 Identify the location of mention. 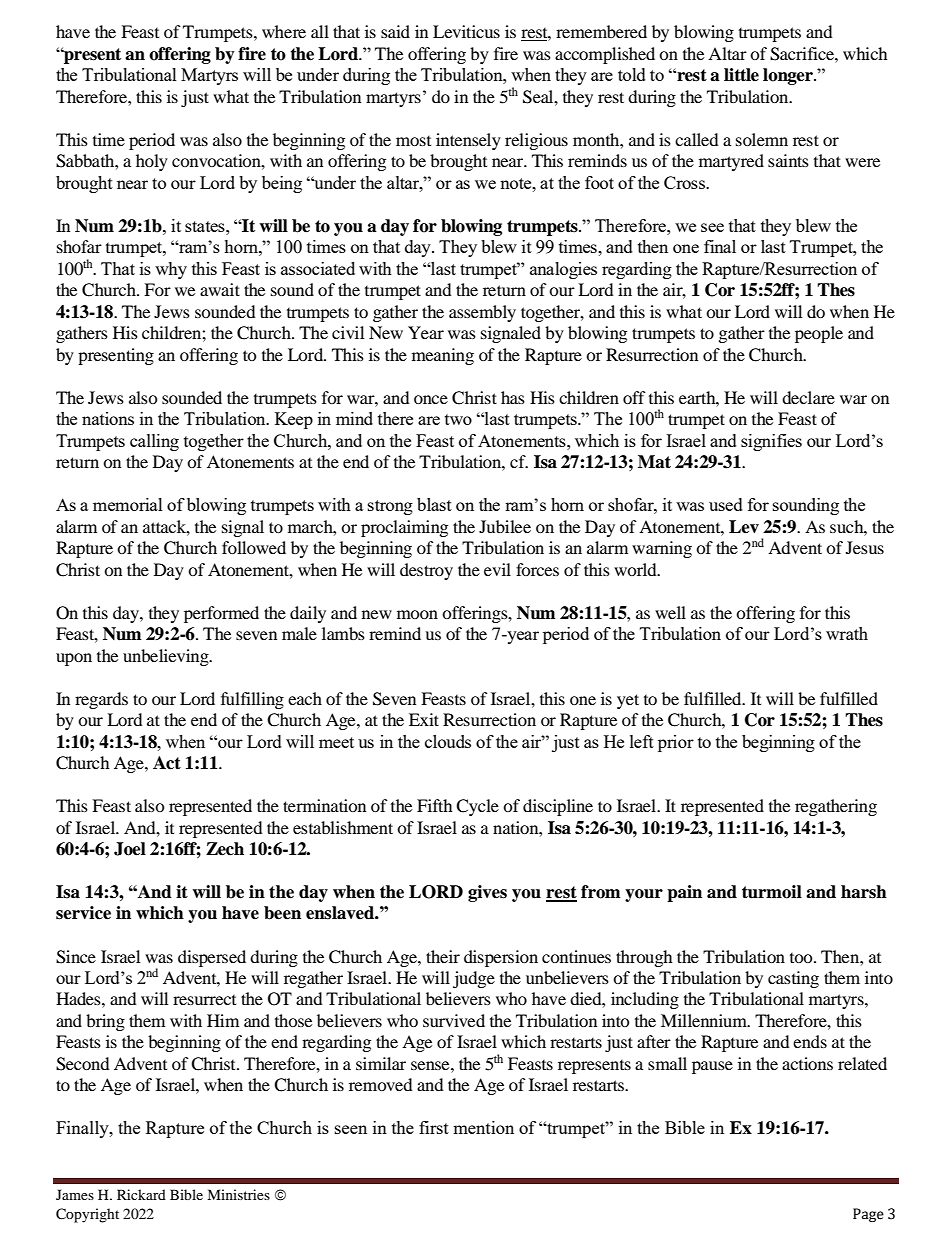
(483, 1127).
